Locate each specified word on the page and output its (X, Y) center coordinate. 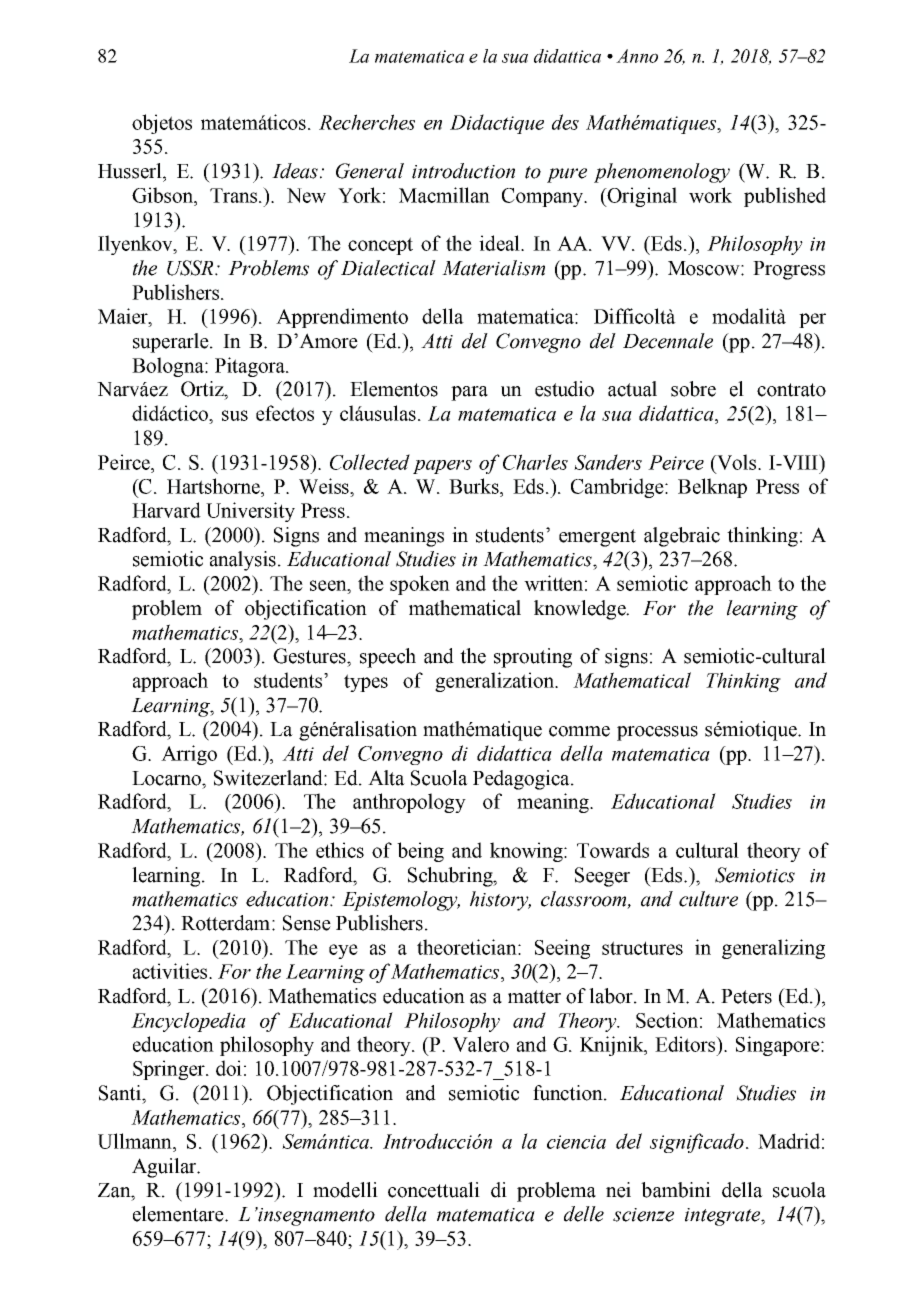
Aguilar (165, 1168)
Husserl (131, 171)
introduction (463, 171)
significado (697, 1143)
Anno (637, 56)
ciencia (576, 1142)
